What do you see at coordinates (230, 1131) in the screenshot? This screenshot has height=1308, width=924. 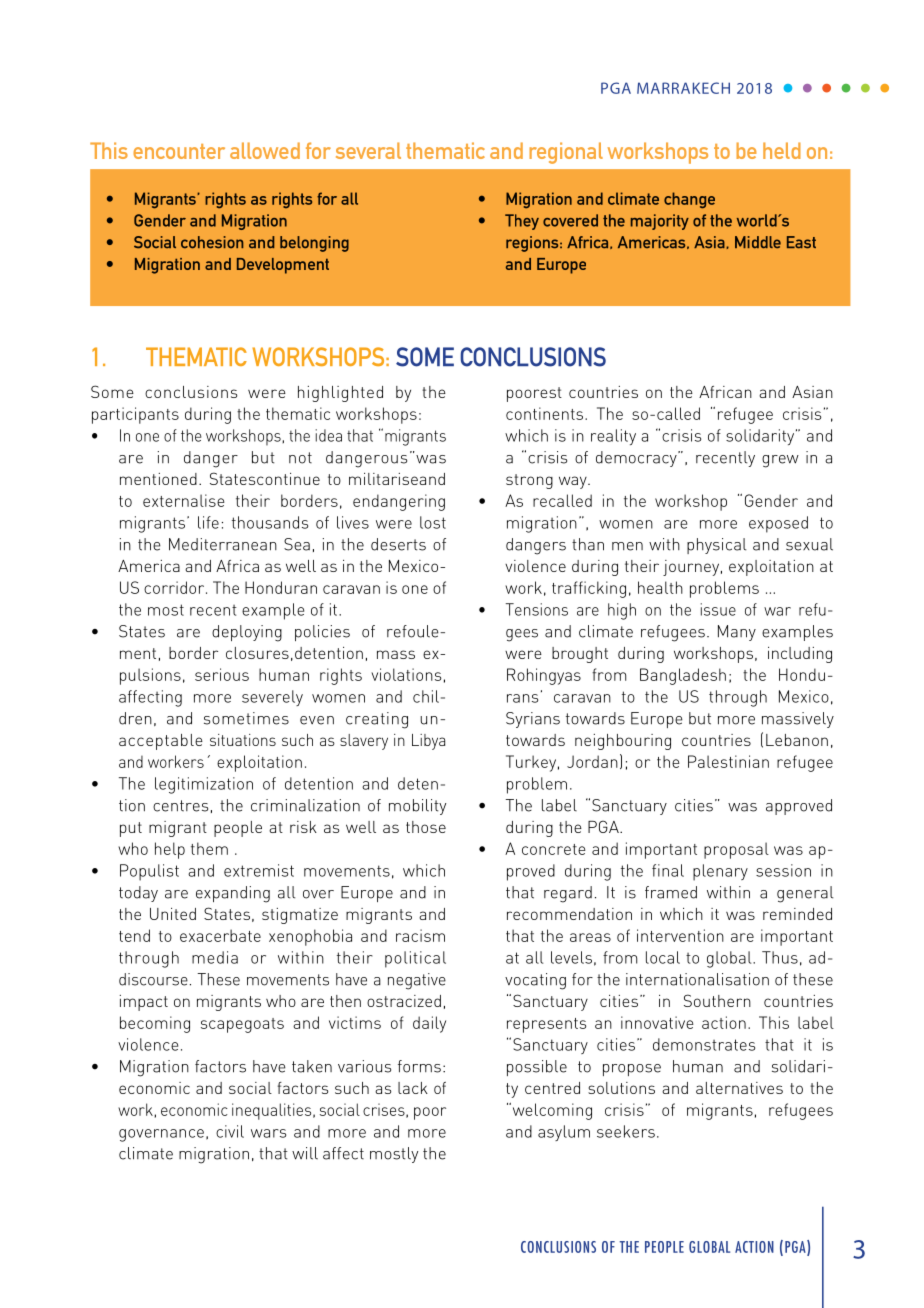 I see `civil` at bounding box center [230, 1131].
